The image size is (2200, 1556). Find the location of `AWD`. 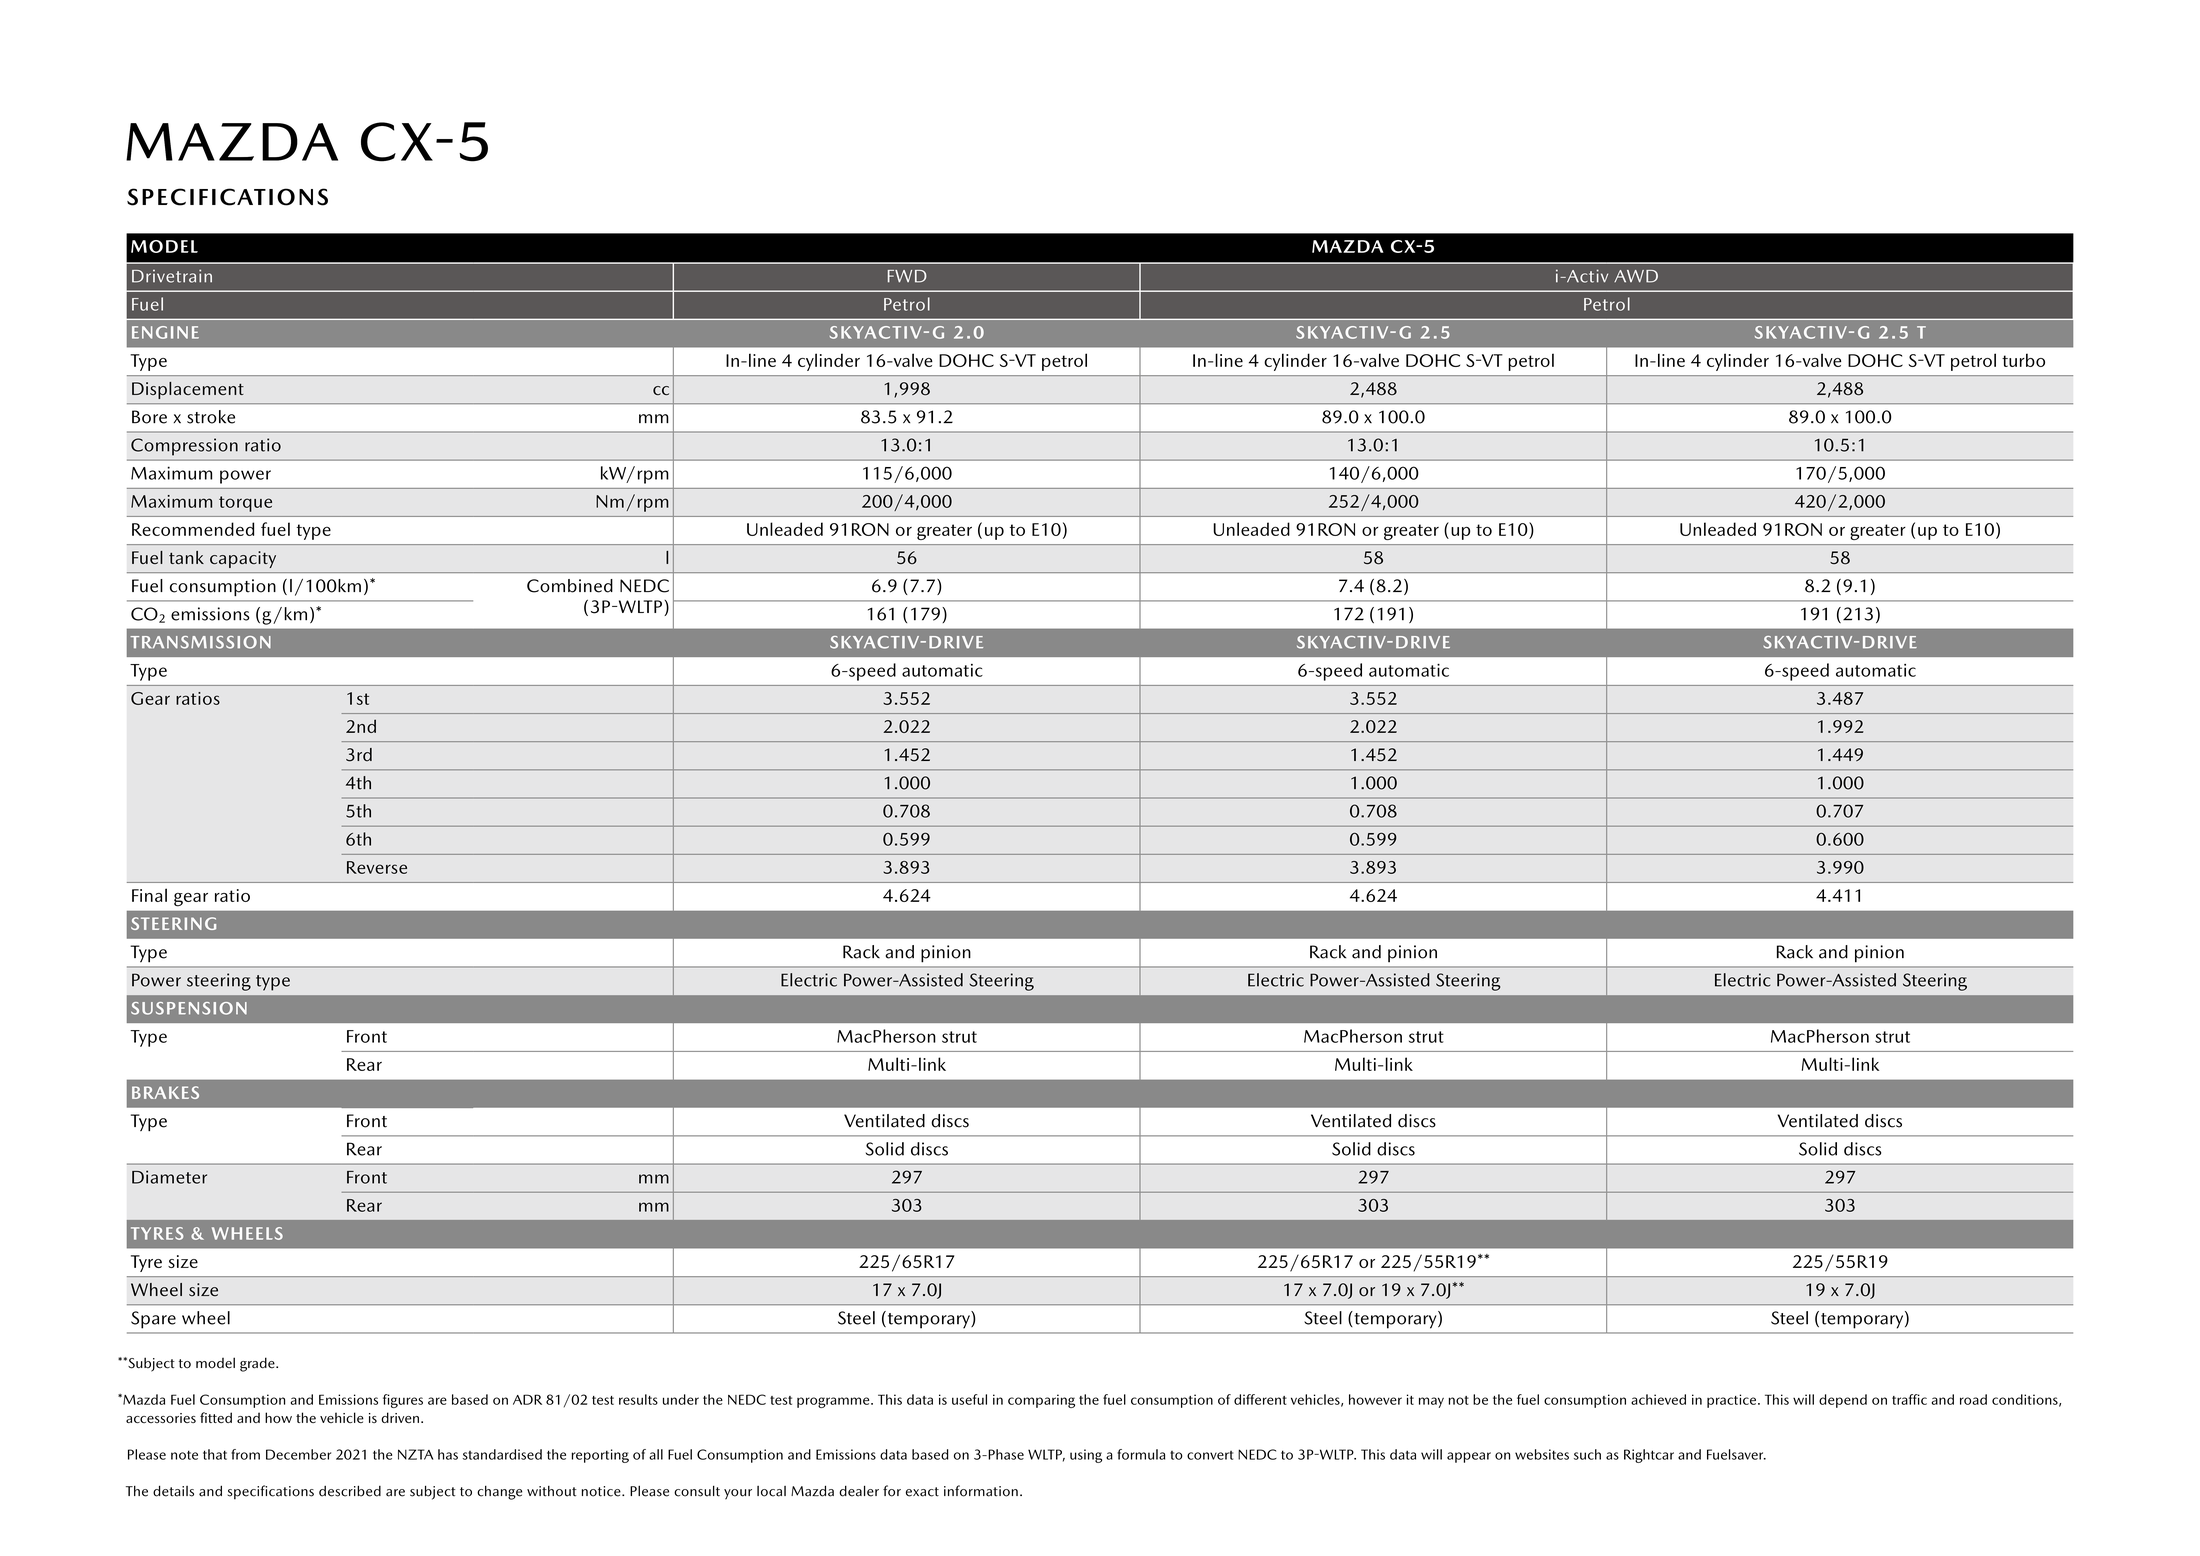

AWD is located at coordinates (1636, 276).
